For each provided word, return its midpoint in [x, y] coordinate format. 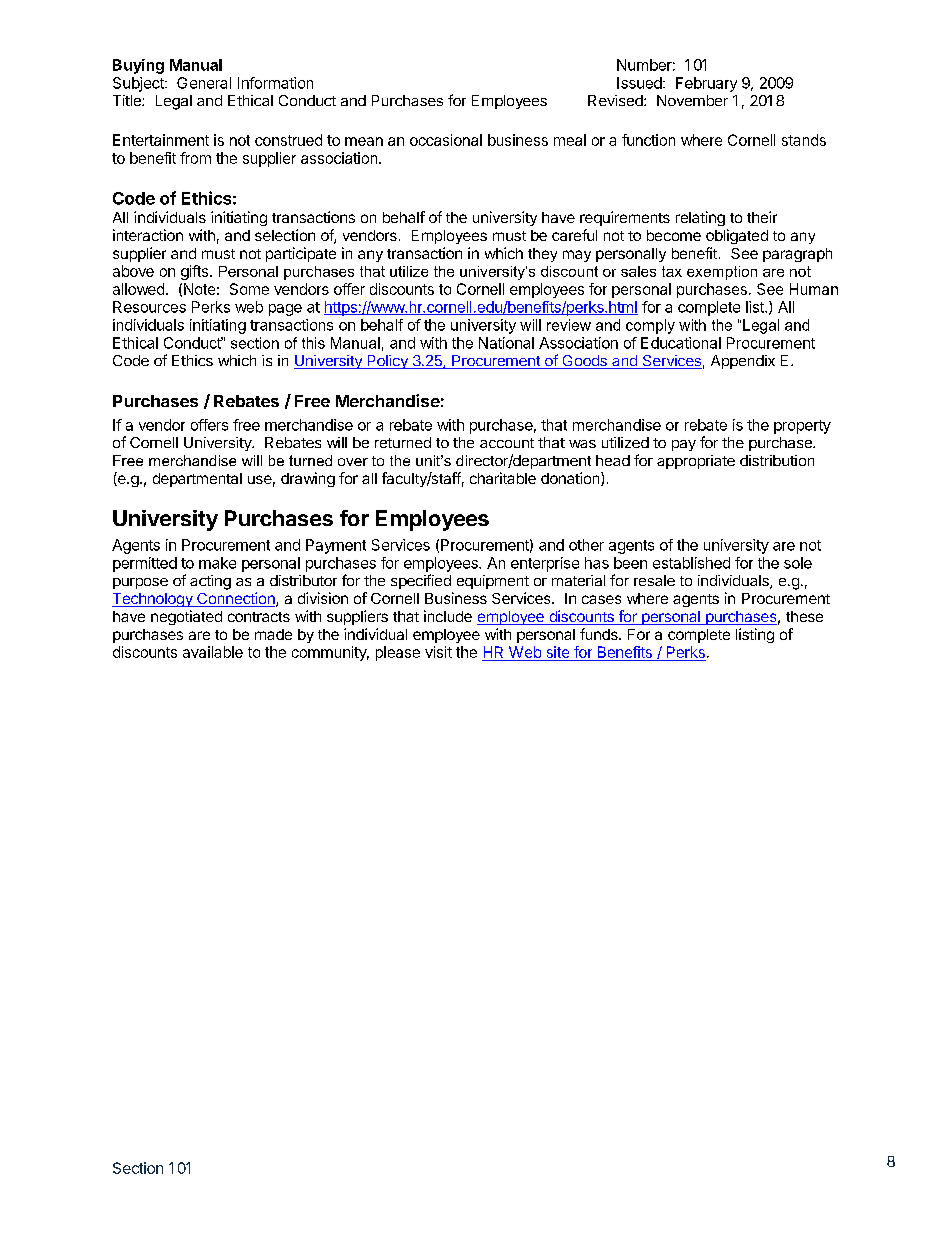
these [804, 616]
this [313, 343]
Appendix [743, 362]
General [204, 83]
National [506, 343]
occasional [446, 140]
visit [438, 652]
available [213, 652]
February [706, 84]
